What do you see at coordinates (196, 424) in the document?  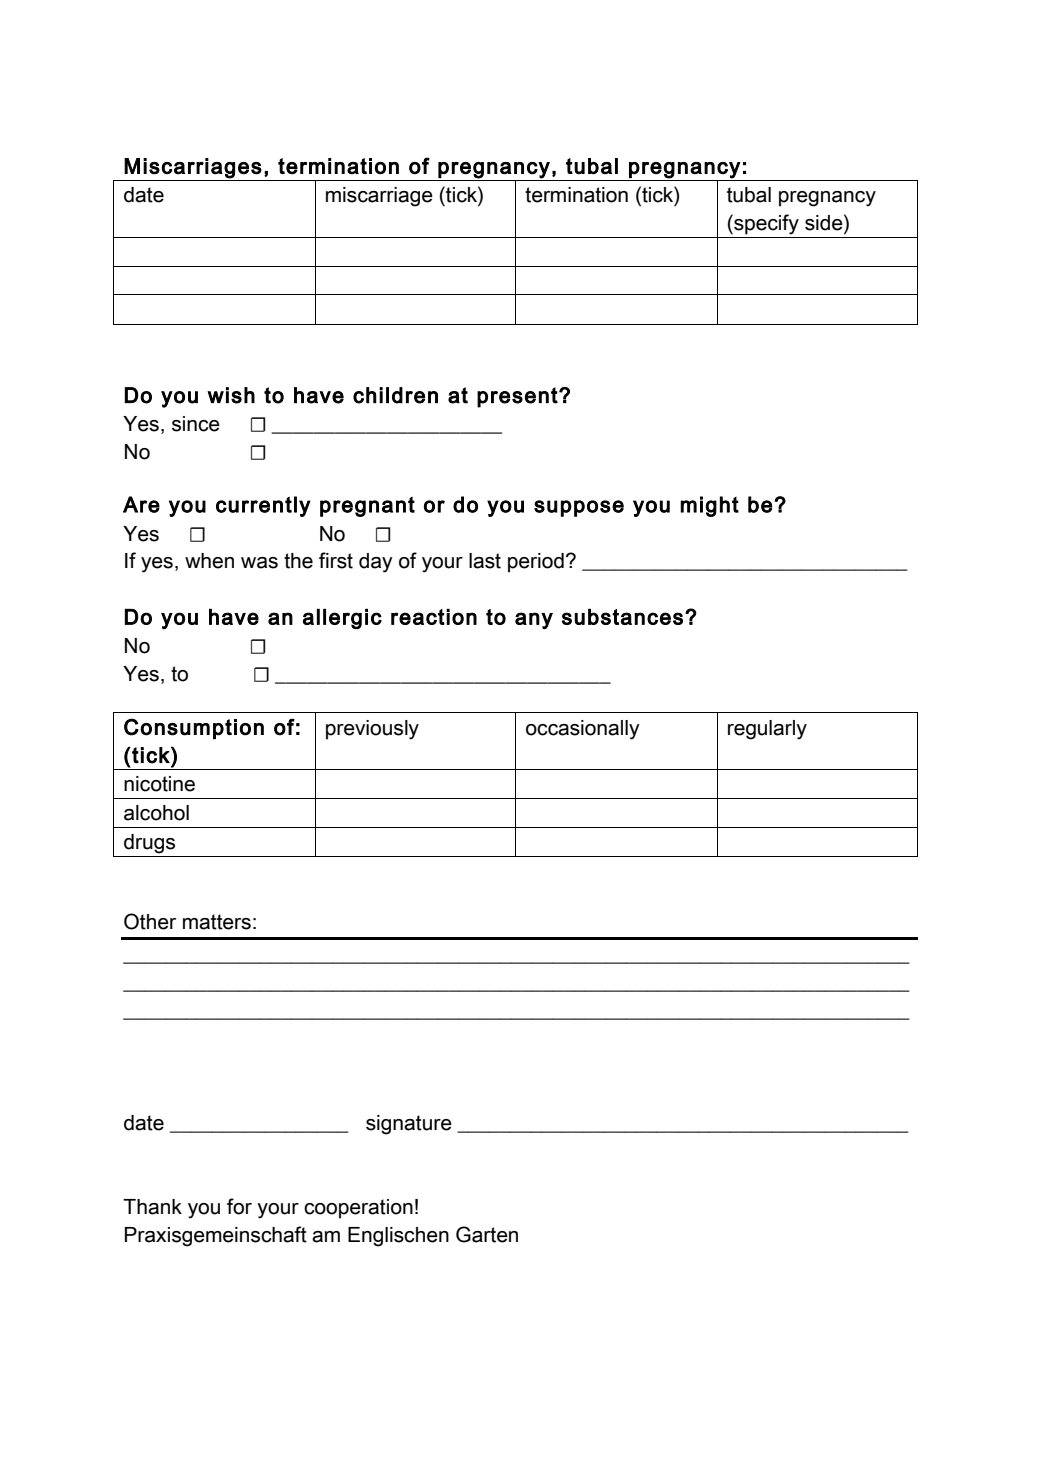 I see `since` at bounding box center [196, 424].
